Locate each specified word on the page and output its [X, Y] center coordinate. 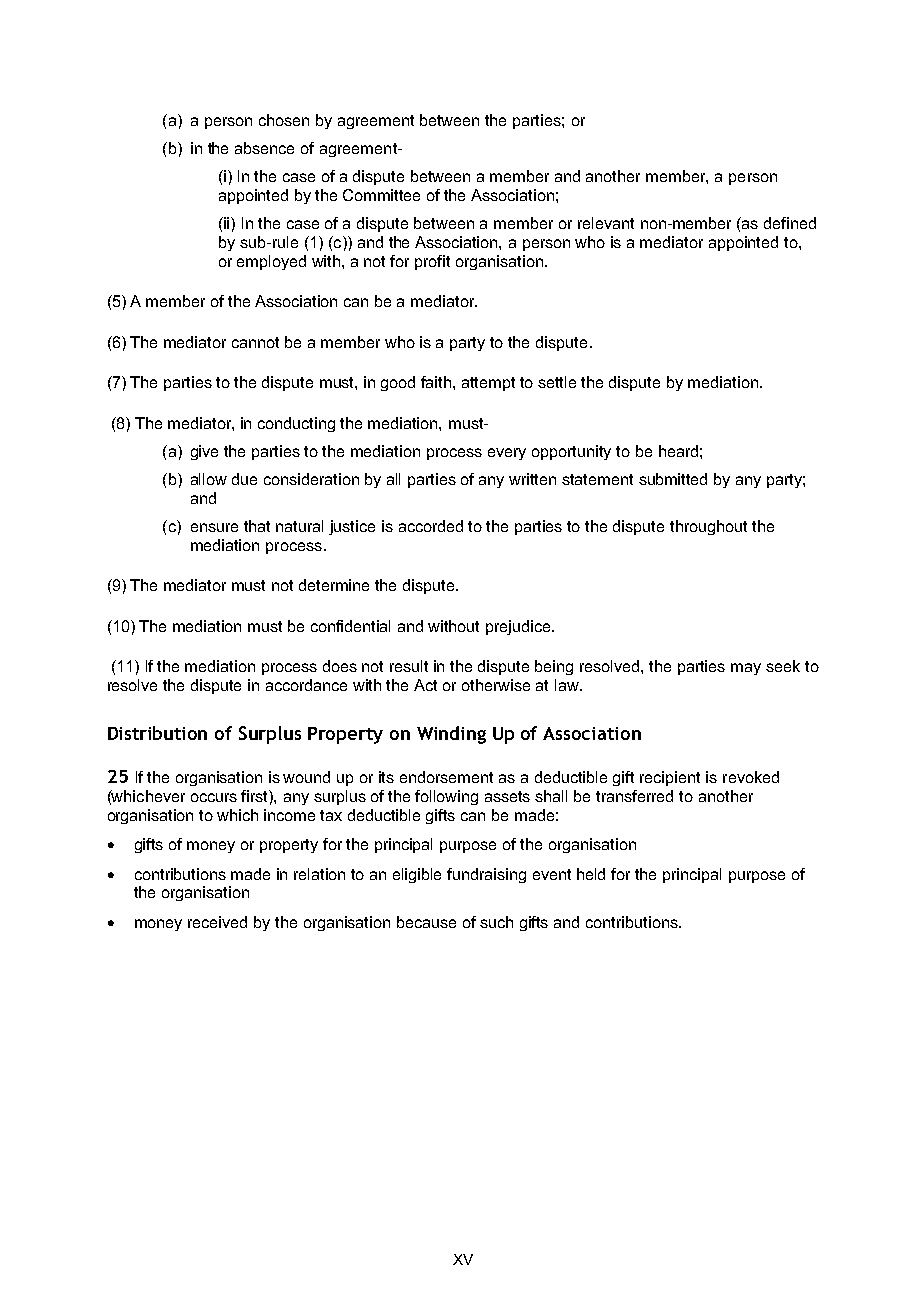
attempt [488, 384]
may [746, 669]
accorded [431, 526]
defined [790, 223]
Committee [381, 195]
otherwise [496, 685]
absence [264, 148]
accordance [306, 685]
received [217, 922]
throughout [708, 527]
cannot [255, 342]
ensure [214, 527]
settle [557, 382]
